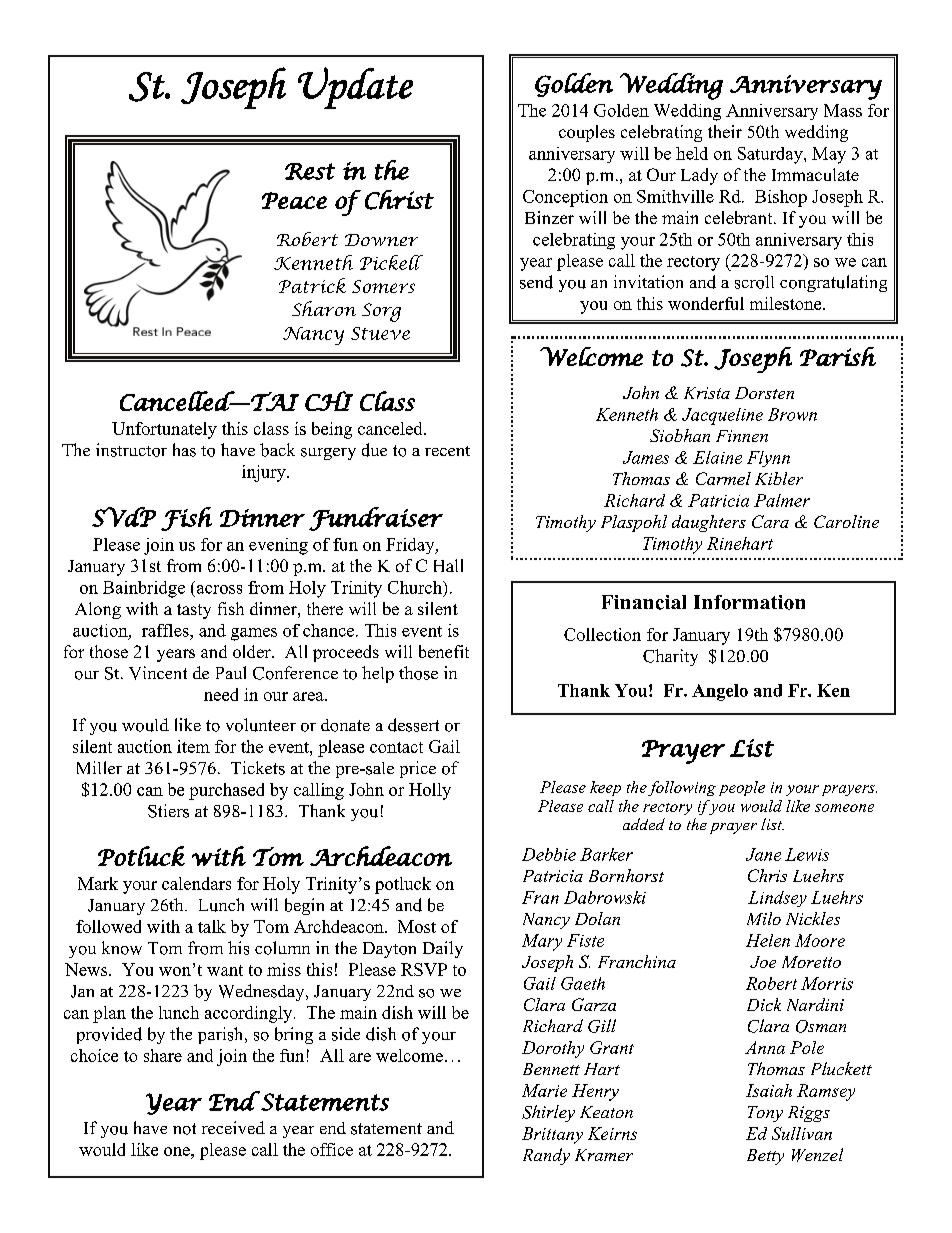 Image resolution: width=952 pixels, height=1233 pixels. What do you see at coordinates (707, 393) in the screenshot?
I see `Krista` at bounding box center [707, 393].
